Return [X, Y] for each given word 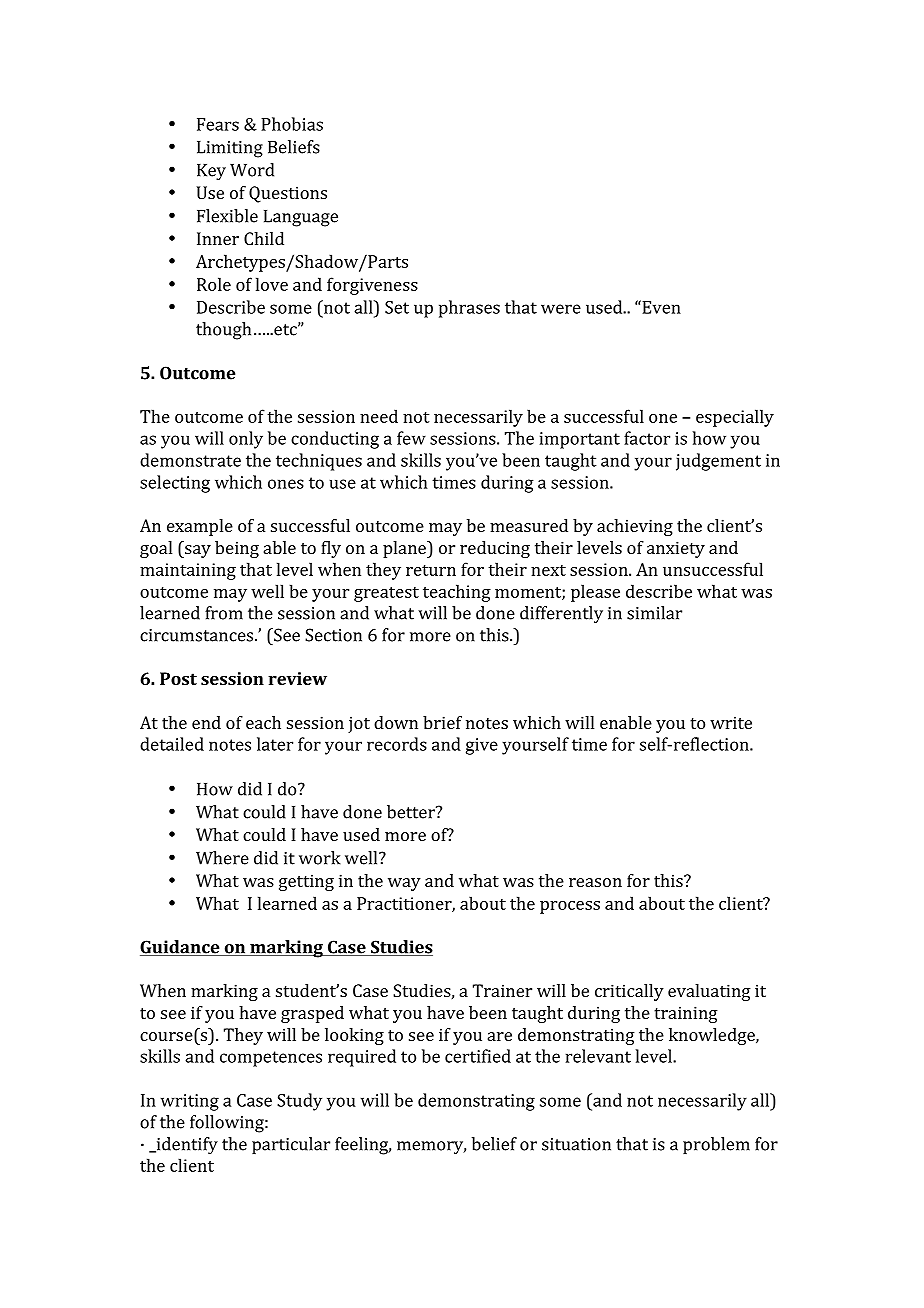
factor [647, 438]
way [404, 884]
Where [222, 858]
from [224, 613]
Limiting [230, 149]
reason [595, 882]
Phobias [292, 124]
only [246, 440]
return [431, 570]
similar [654, 613]
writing [190, 1102]
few [411, 438]
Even [660, 307]
